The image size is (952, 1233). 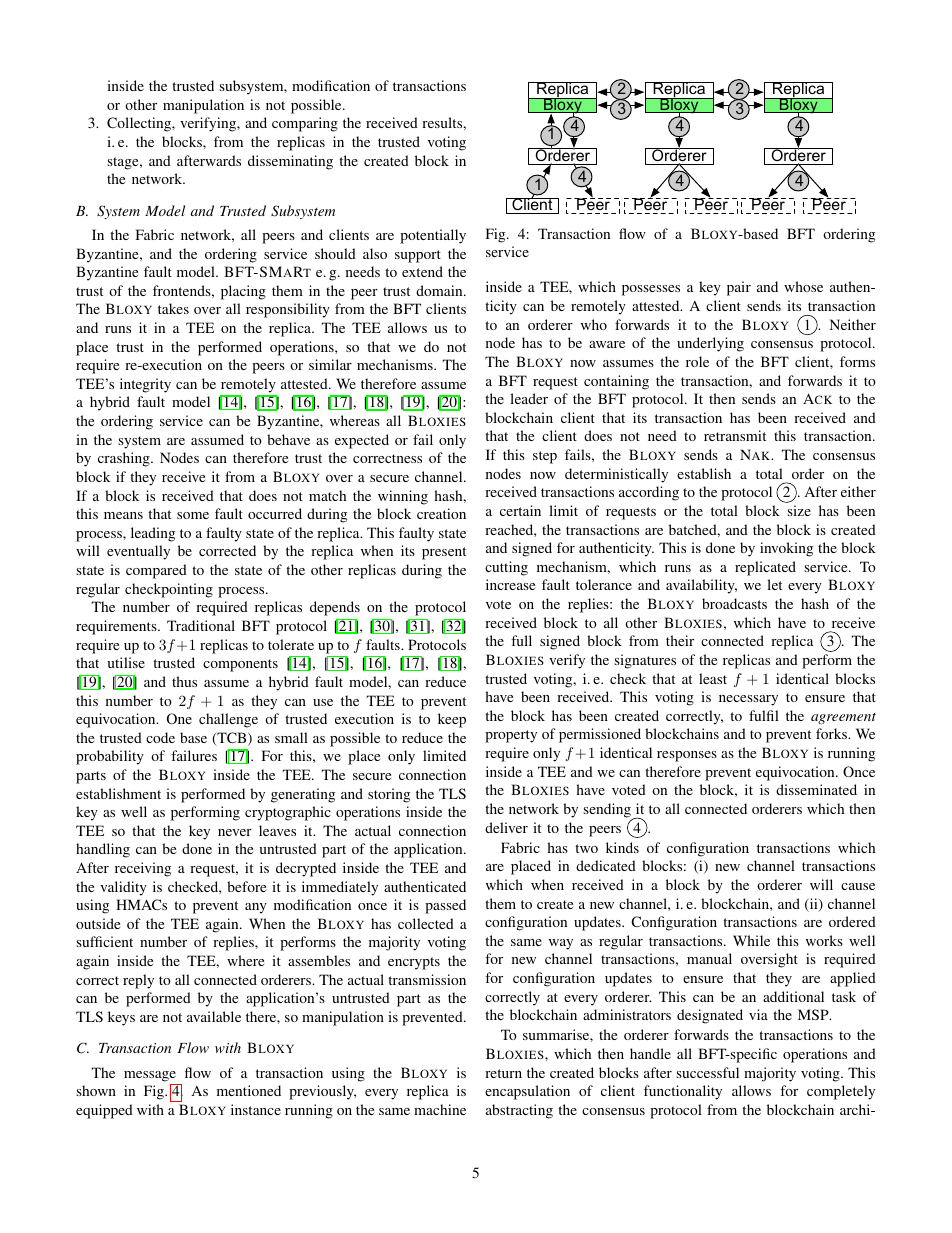 I want to click on code, so click(x=160, y=737).
